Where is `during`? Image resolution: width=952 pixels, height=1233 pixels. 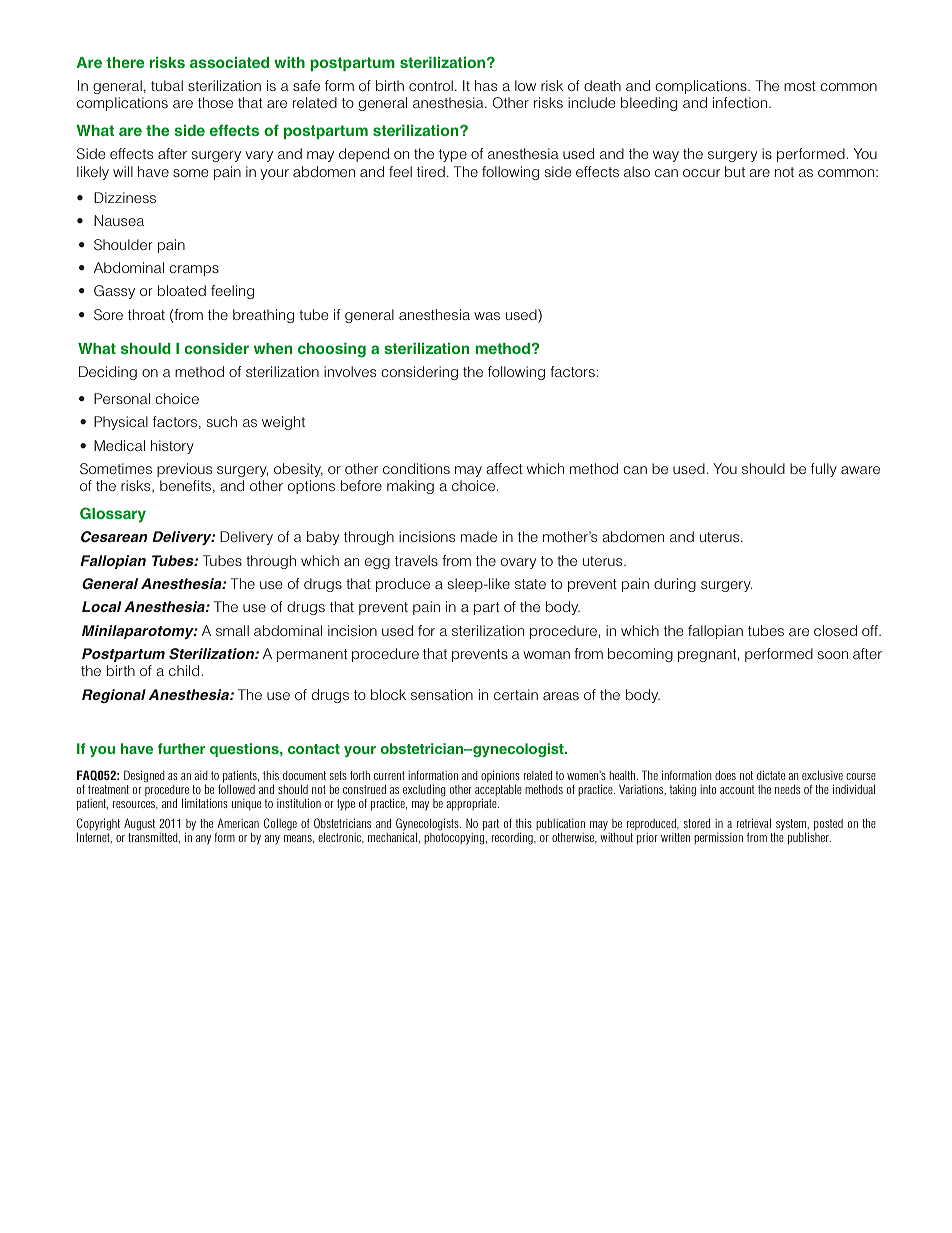
during is located at coordinates (675, 585).
